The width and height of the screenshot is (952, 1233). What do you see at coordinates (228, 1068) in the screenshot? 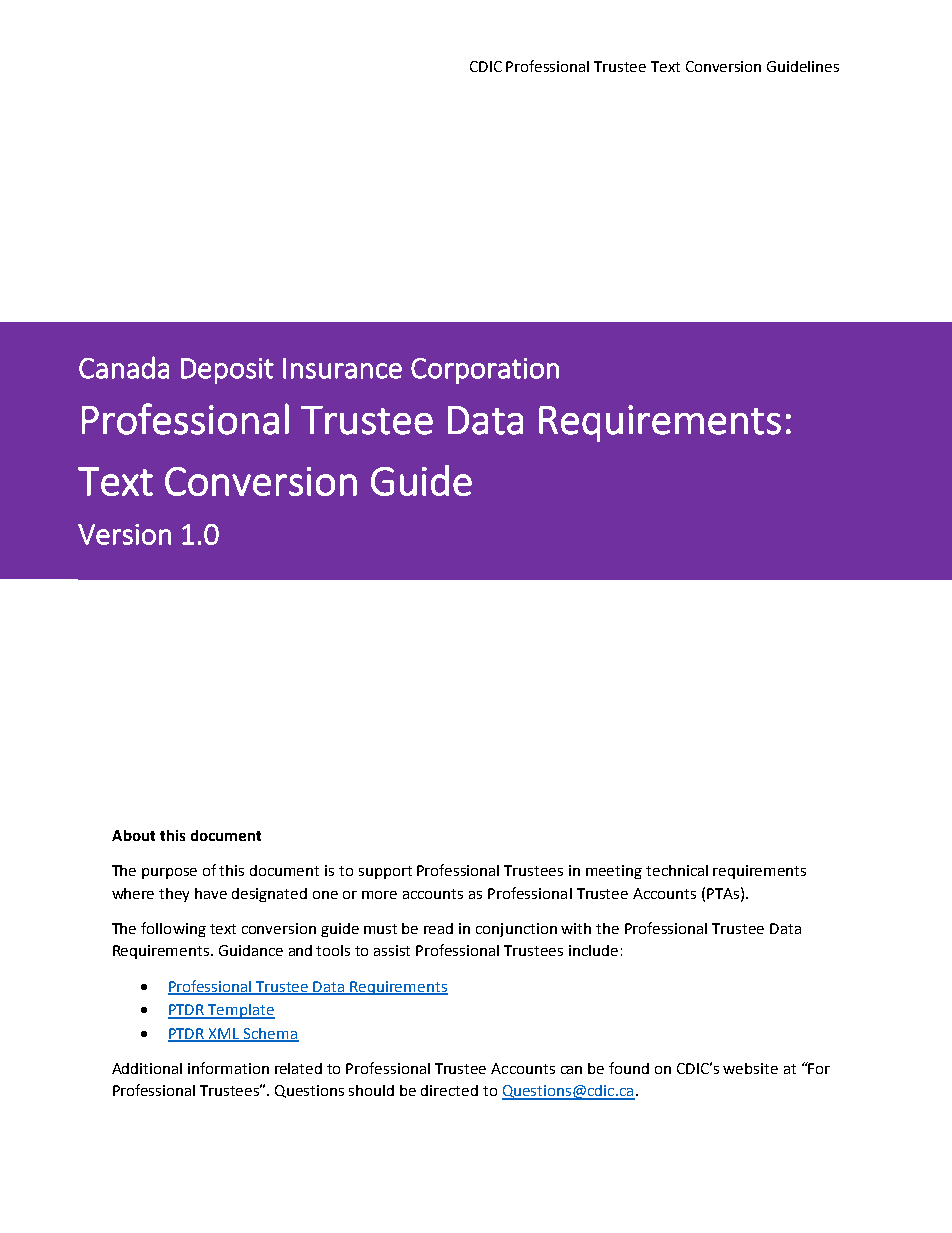
I see `information` at bounding box center [228, 1068].
